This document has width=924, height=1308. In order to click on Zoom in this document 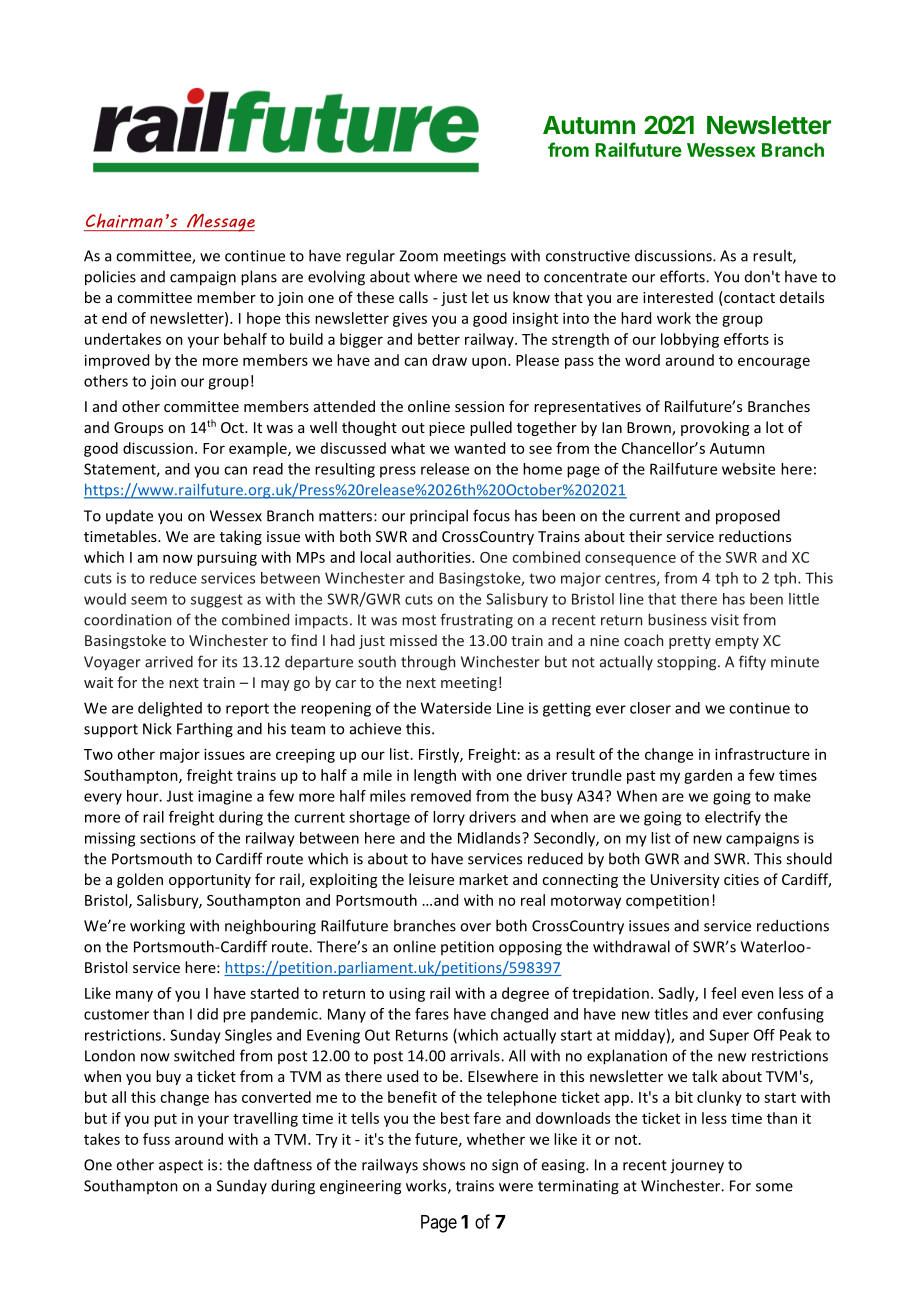, I will do `click(418, 256)`.
